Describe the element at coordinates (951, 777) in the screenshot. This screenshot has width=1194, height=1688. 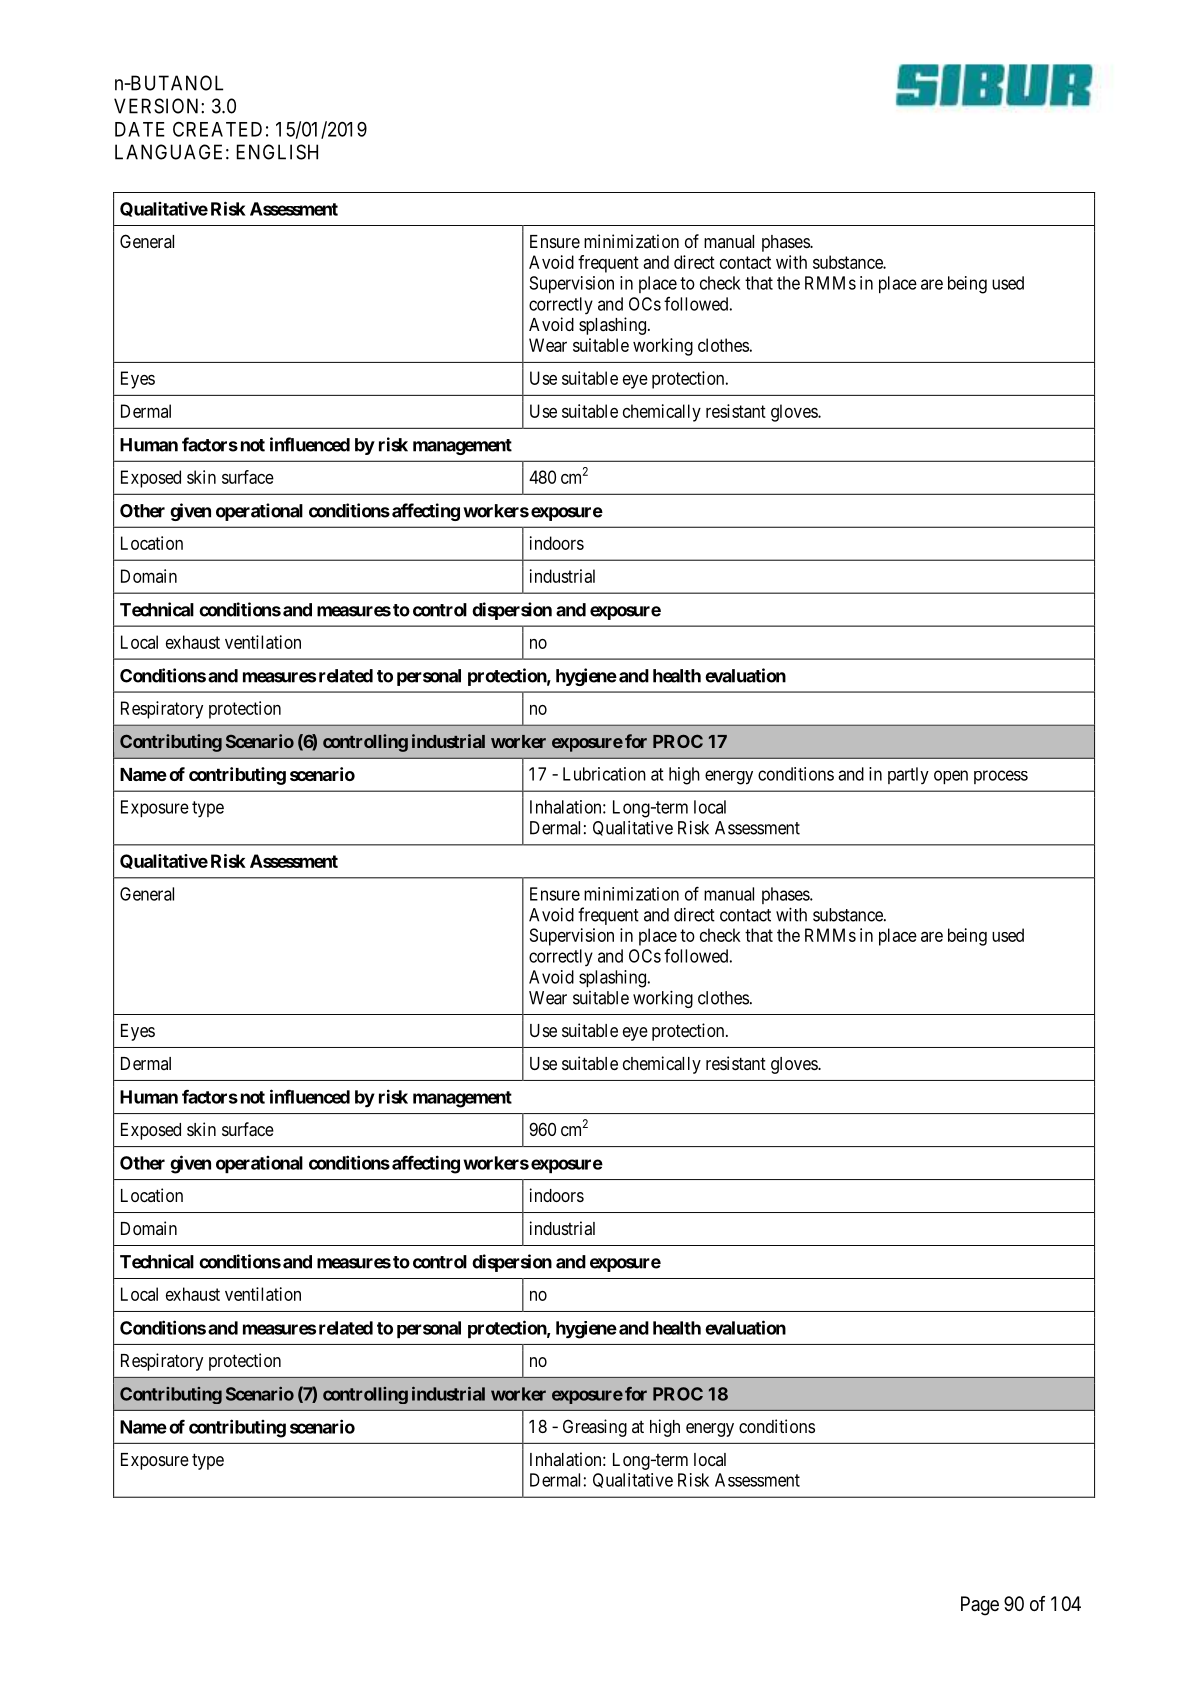
I see `open` at that location.
